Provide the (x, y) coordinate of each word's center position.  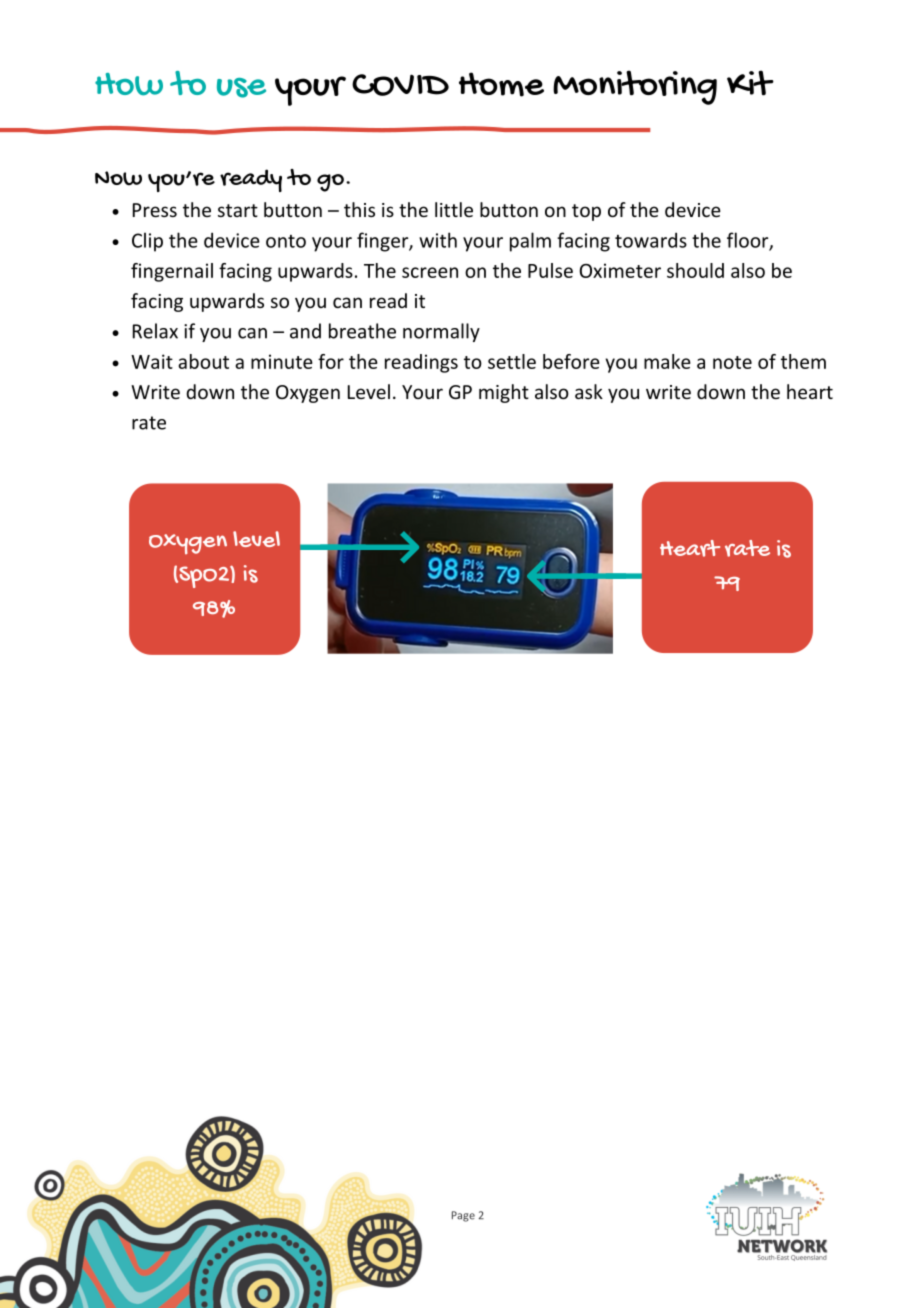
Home (501, 84)
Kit (750, 83)
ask (589, 391)
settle (512, 361)
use (241, 88)
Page (463, 1216)
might (504, 393)
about (203, 361)
